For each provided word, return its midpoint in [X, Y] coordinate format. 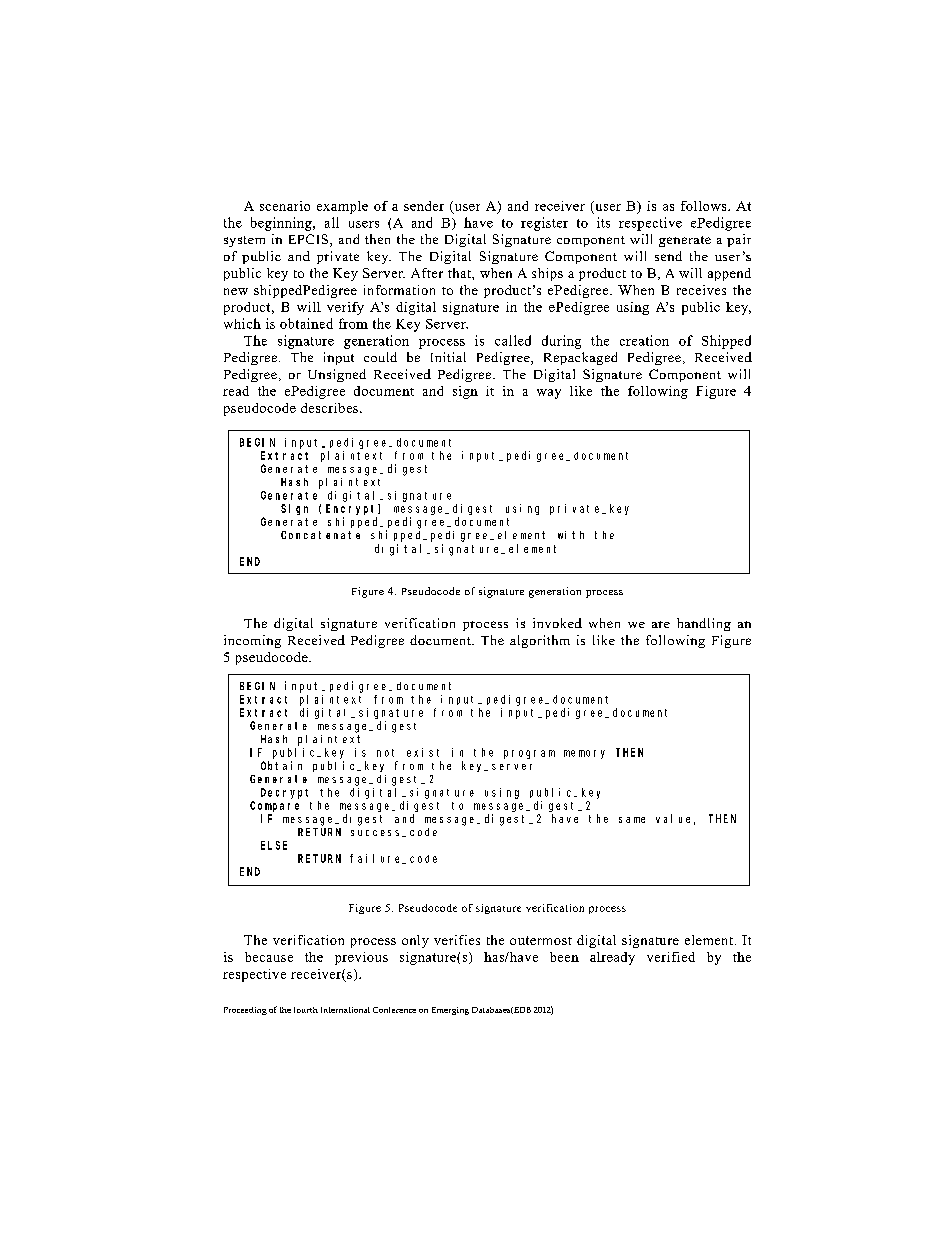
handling [704, 624]
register [544, 224]
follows [705, 206]
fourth [306, 1010]
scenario [285, 206]
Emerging [450, 1011]
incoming [252, 641]
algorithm [540, 641]
